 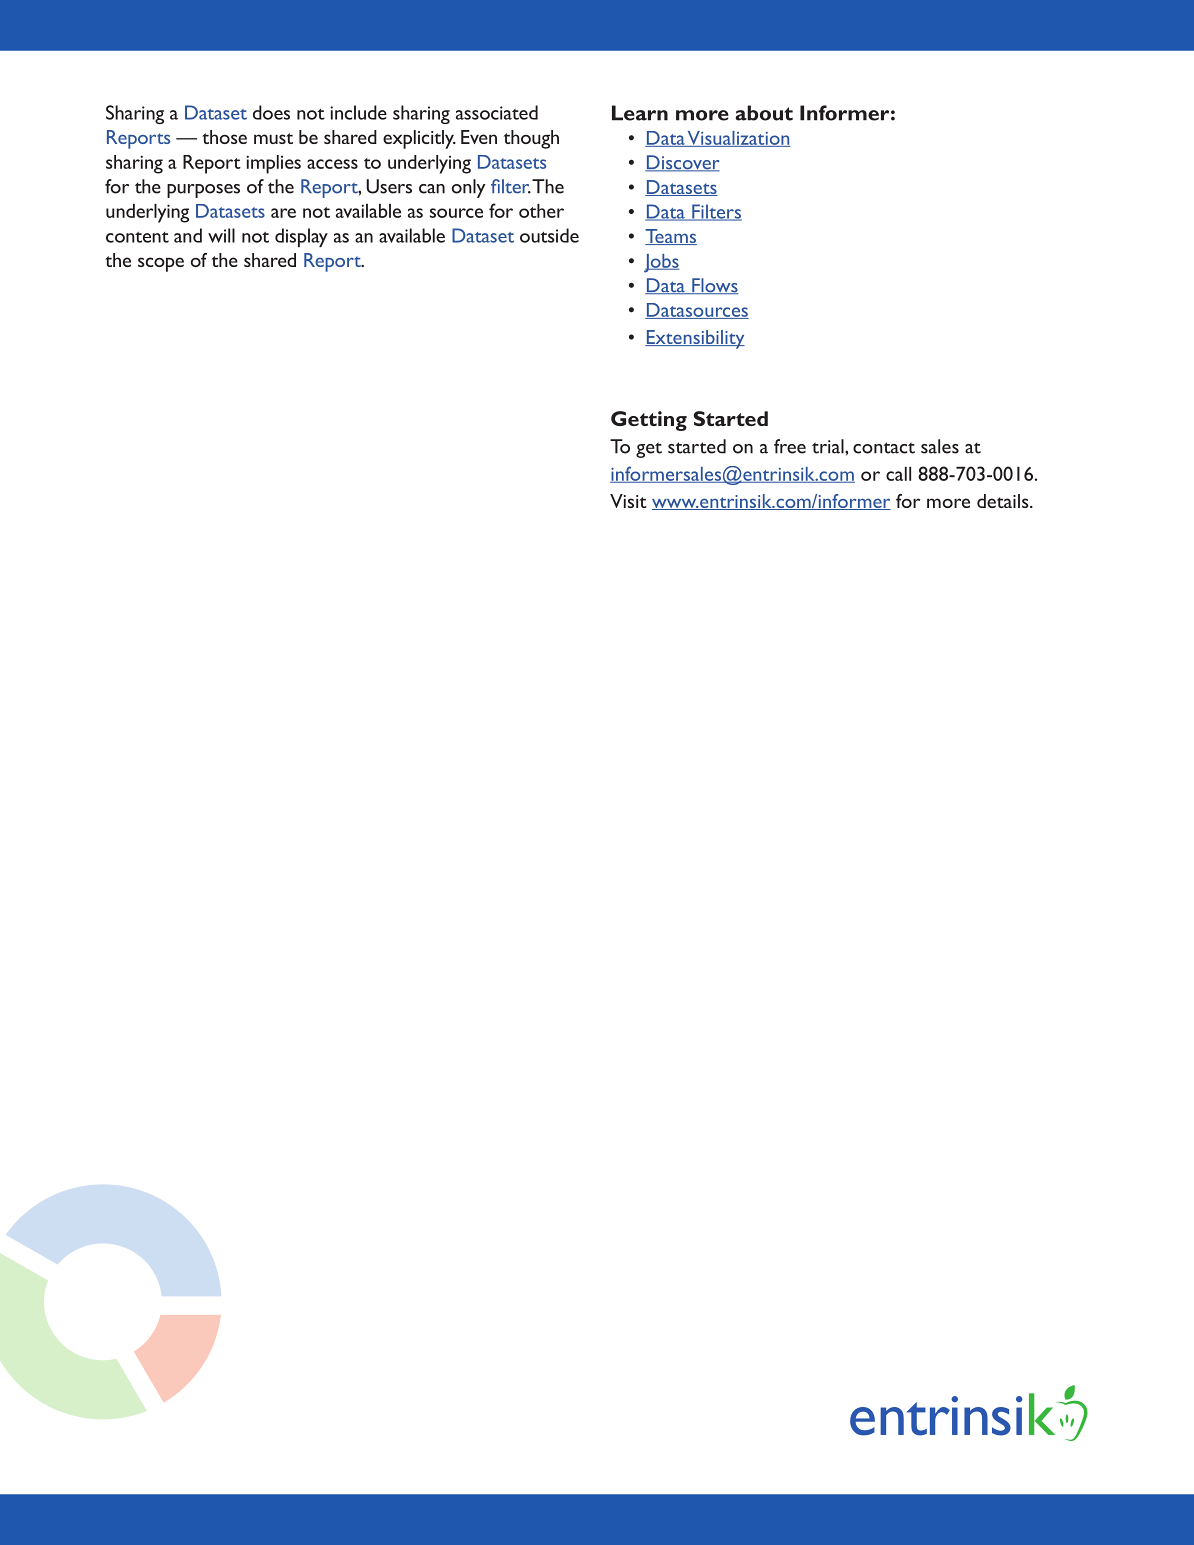 What do you see at coordinates (790, 446) in the screenshot?
I see `free` at bounding box center [790, 446].
